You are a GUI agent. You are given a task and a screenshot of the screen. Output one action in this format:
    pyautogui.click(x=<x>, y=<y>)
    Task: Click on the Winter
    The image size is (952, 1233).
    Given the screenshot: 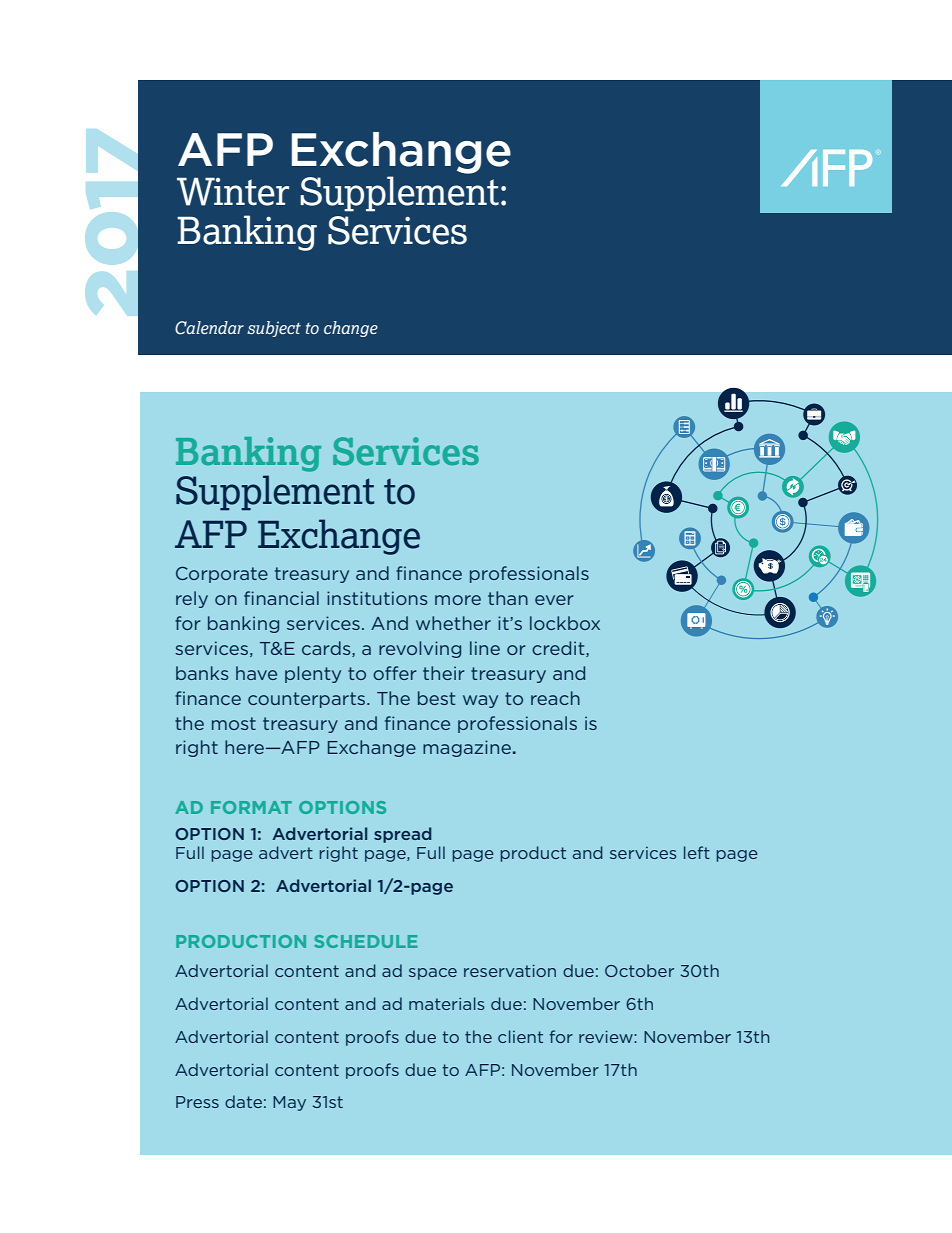 What is the action you would take?
    pyautogui.click(x=233, y=191)
